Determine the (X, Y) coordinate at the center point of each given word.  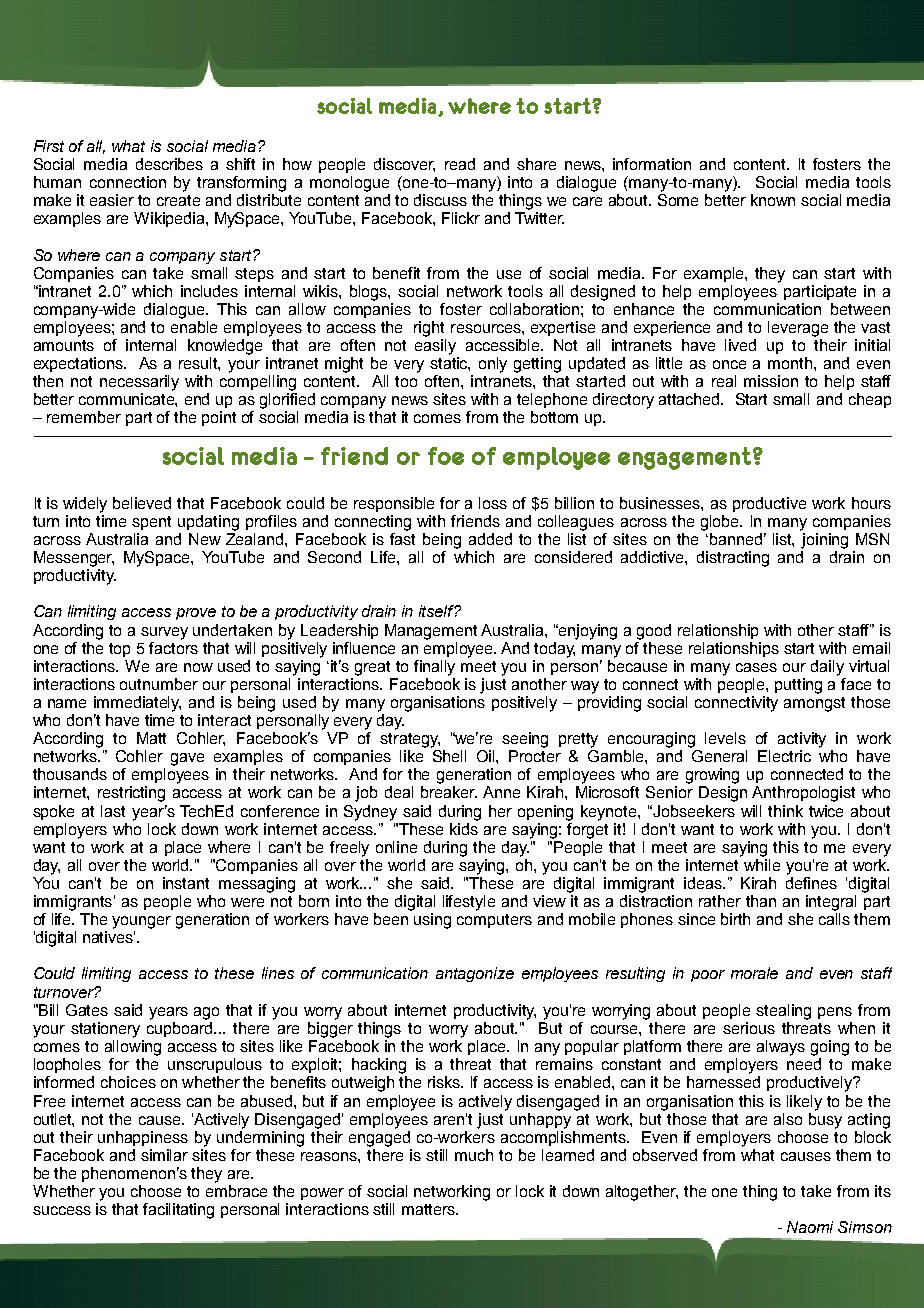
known (773, 200)
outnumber (159, 684)
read (460, 164)
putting (798, 686)
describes (169, 164)
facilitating (178, 1211)
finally (434, 668)
